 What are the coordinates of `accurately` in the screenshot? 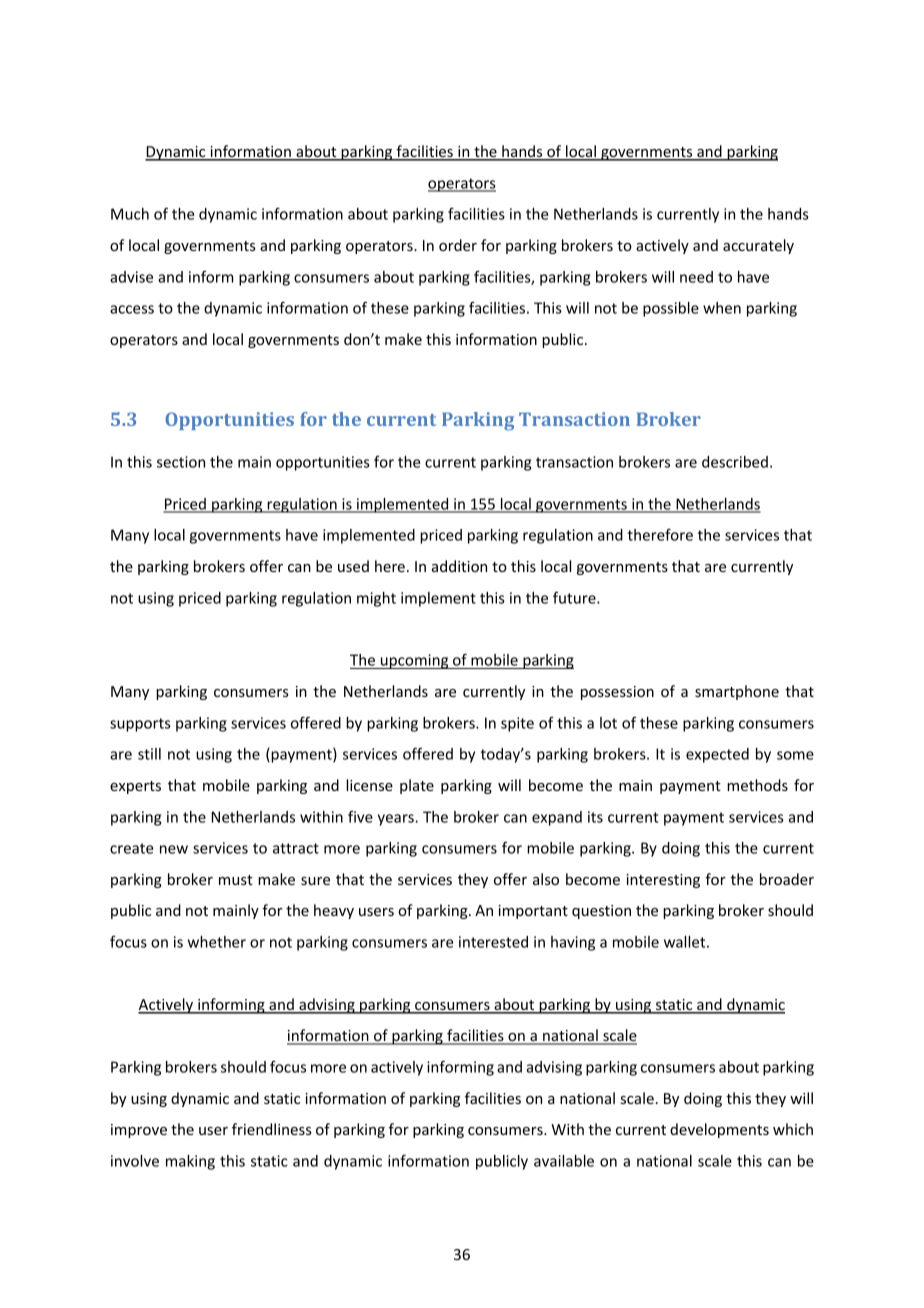 It's located at (758, 246).
